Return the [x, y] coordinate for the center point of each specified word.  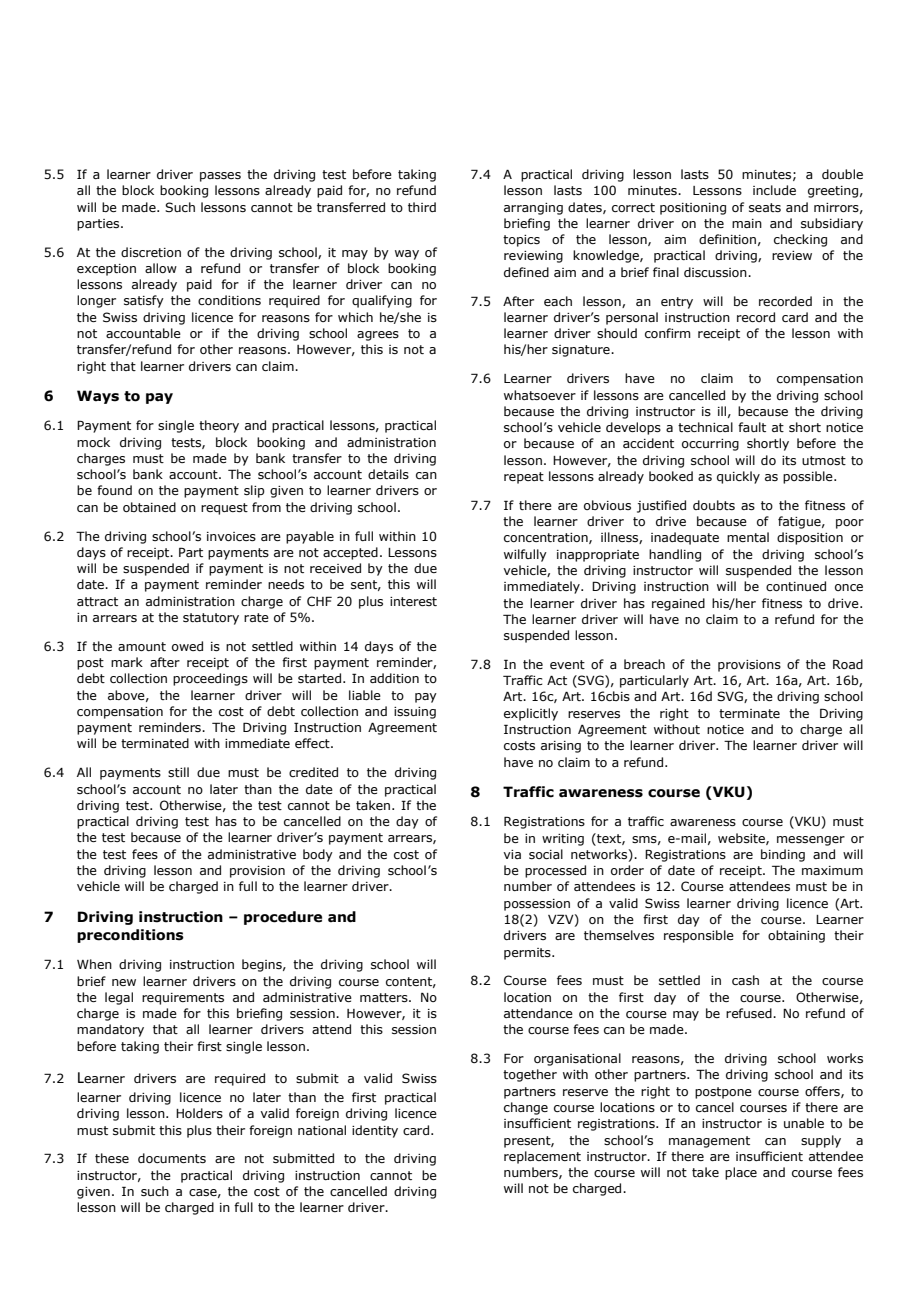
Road [848, 664]
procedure [283, 918]
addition [394, 678]
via [512, 854]
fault [752, 427]
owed [187, 646]
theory [219, 426]
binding [783, 855]
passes [220, 177]
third [422, 207]
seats [765, 207]
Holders [199, 1113]
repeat [524, 478]
